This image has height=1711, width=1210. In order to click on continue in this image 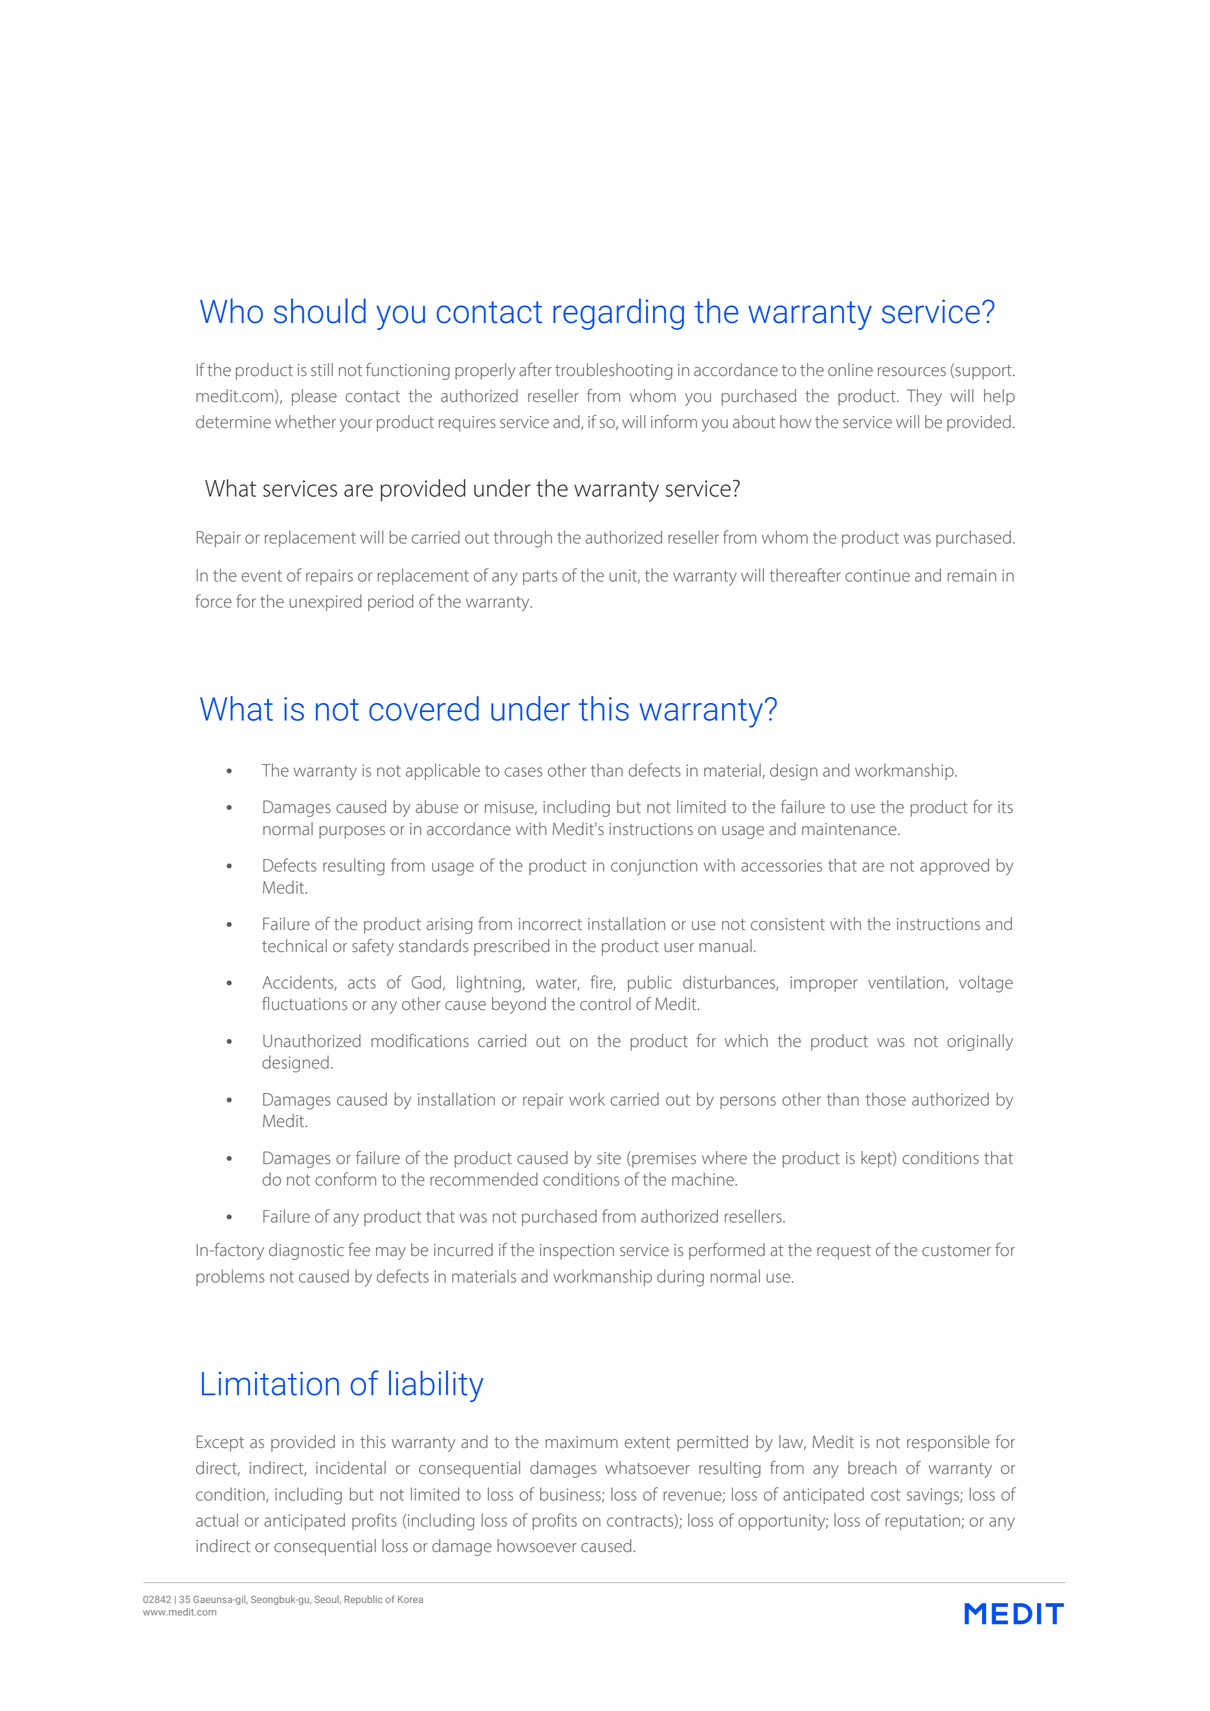, I will do `click(877, 575)`.
